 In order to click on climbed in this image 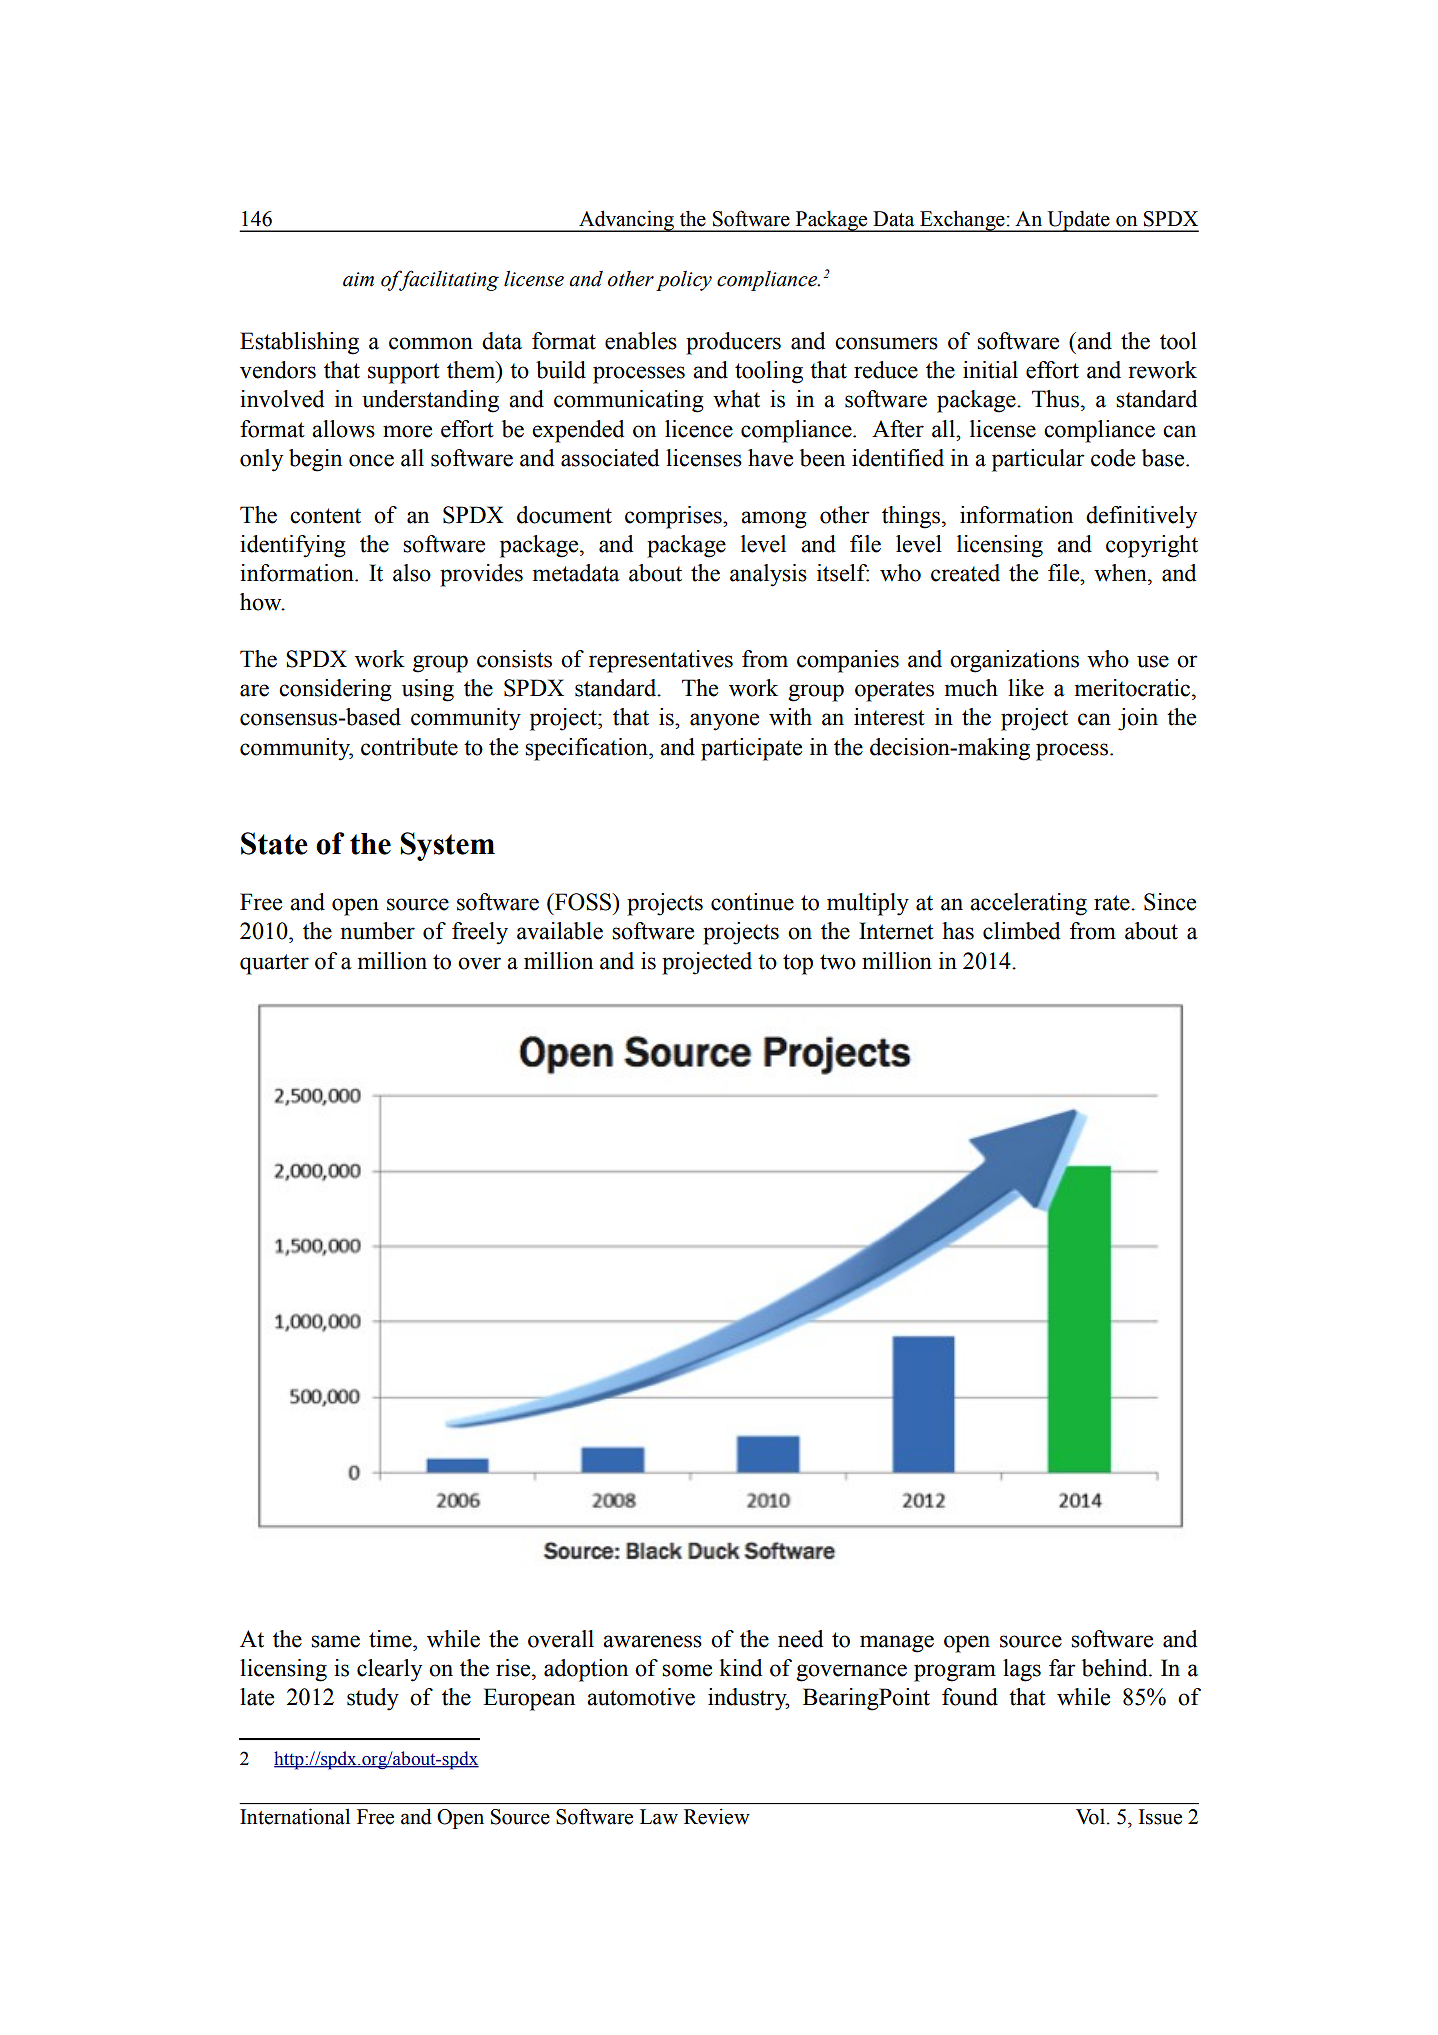, I will do `click(1021, 931)`.
